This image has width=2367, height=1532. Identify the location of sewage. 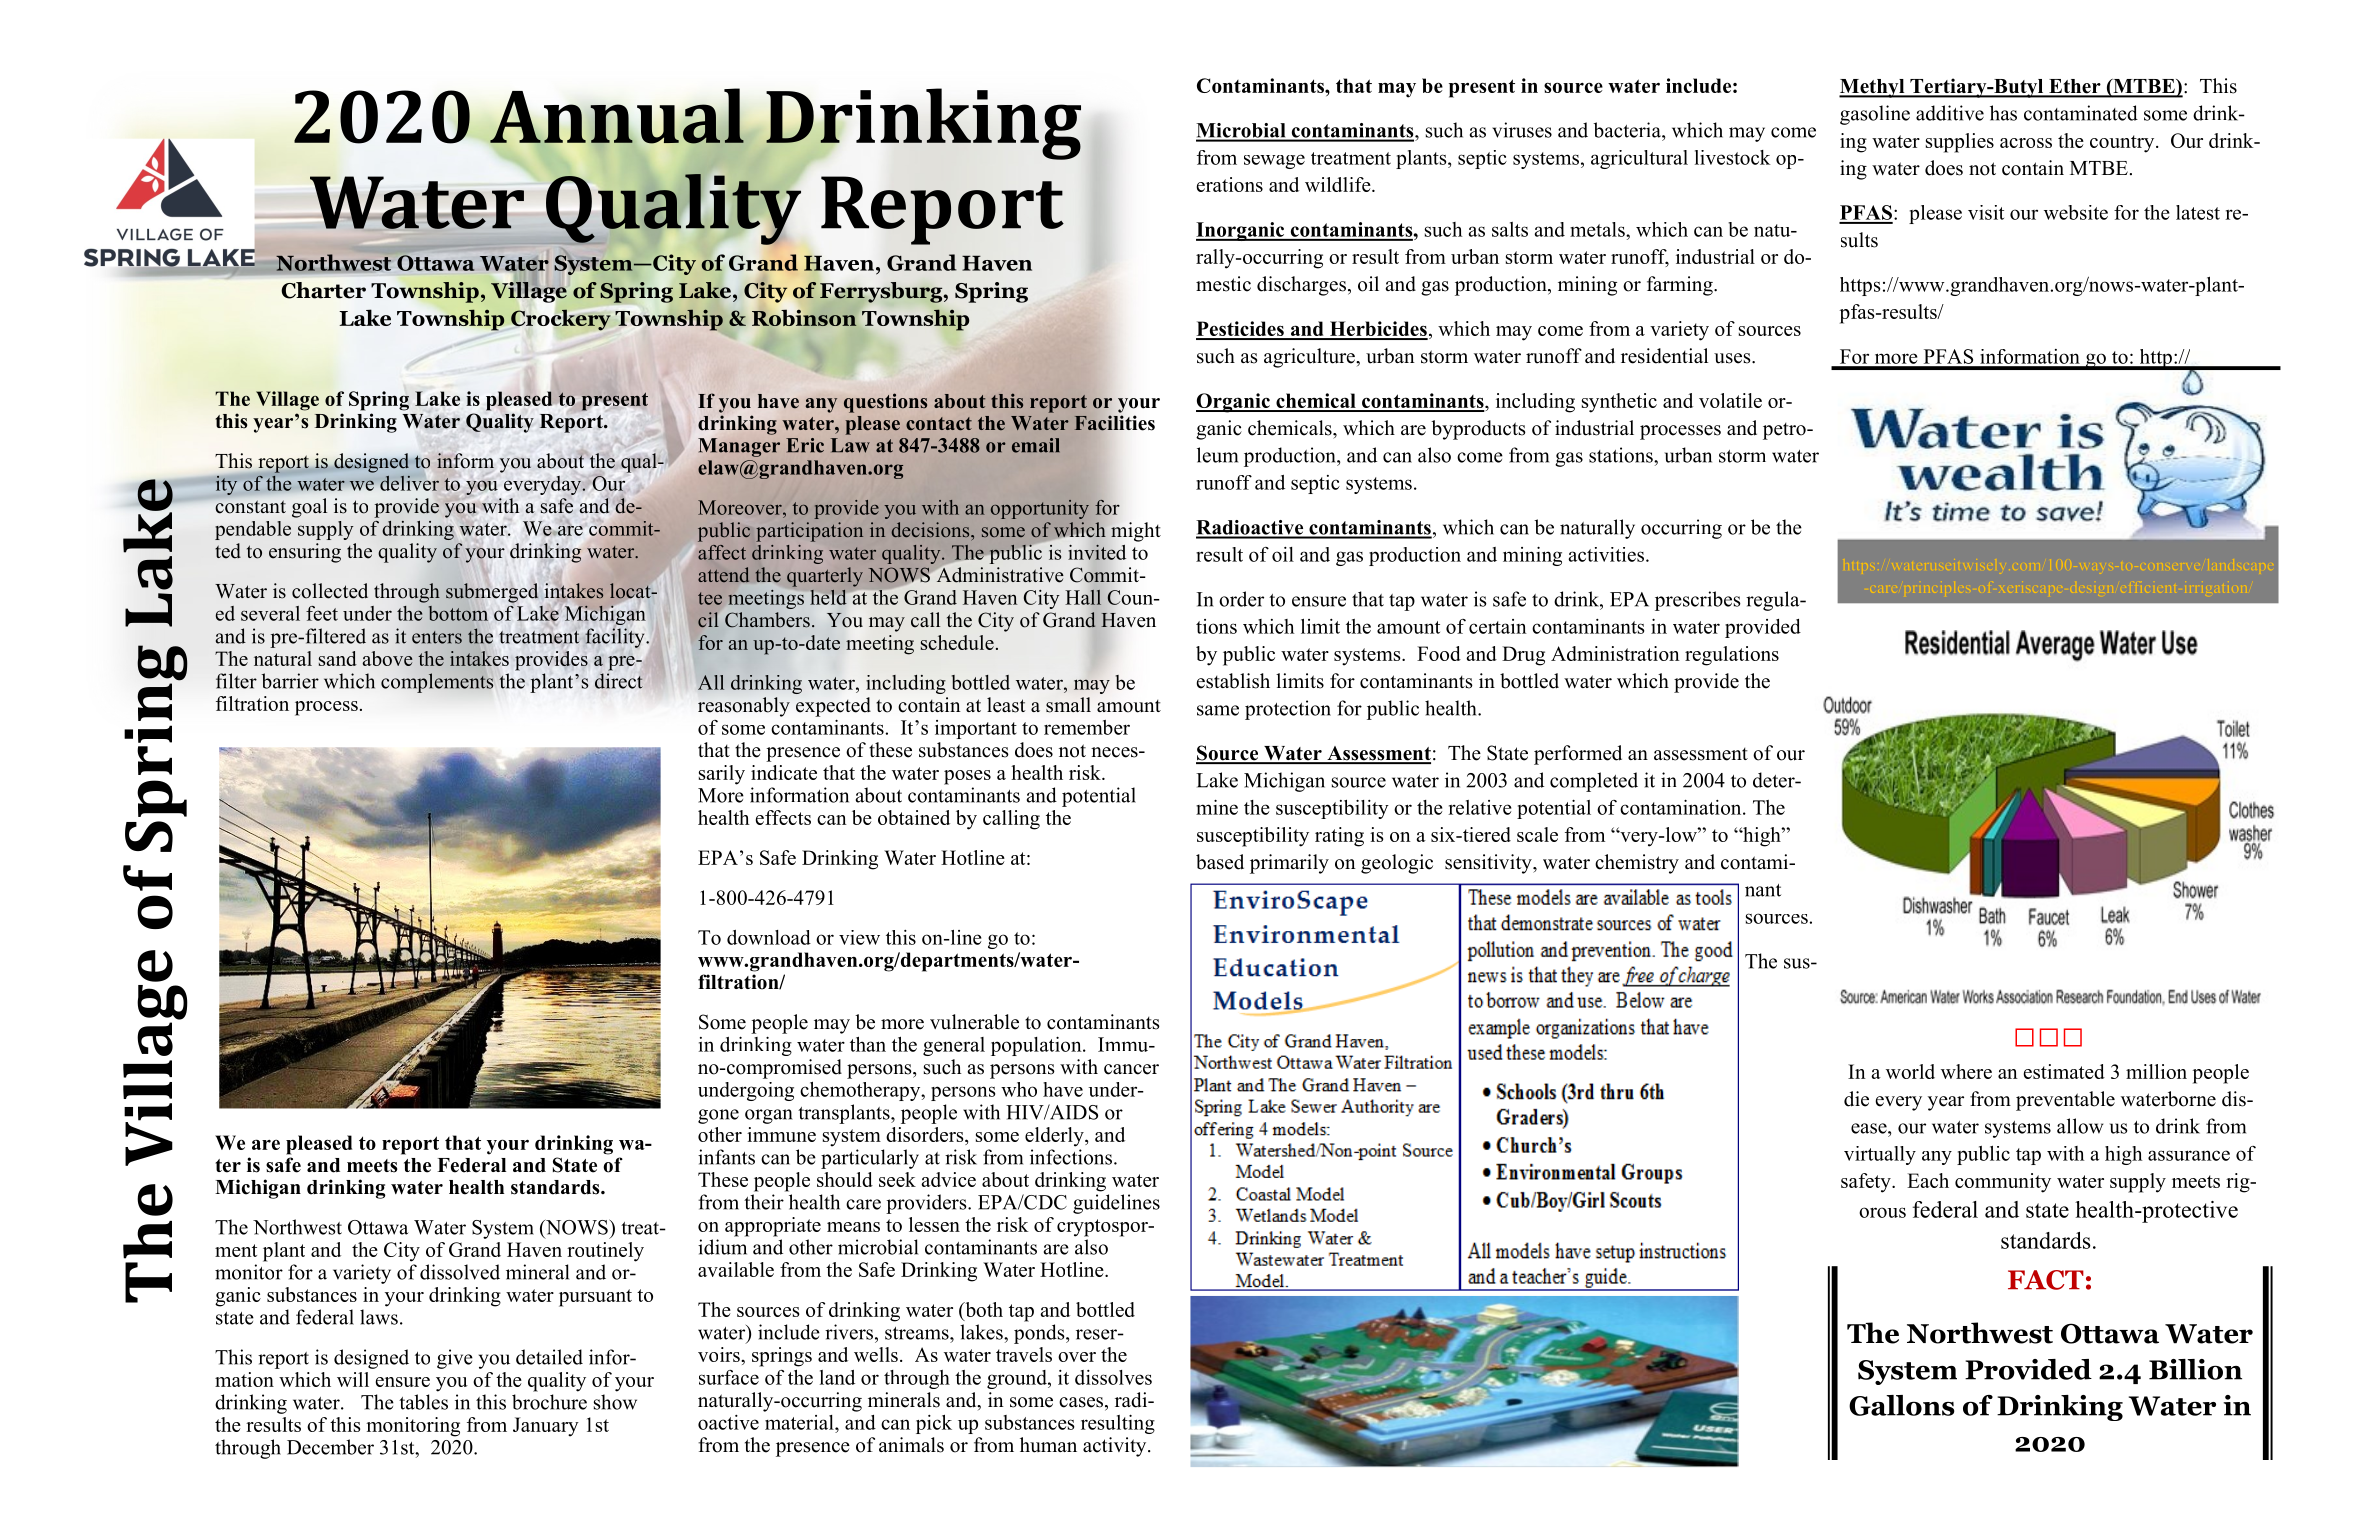
(1274, 161).
